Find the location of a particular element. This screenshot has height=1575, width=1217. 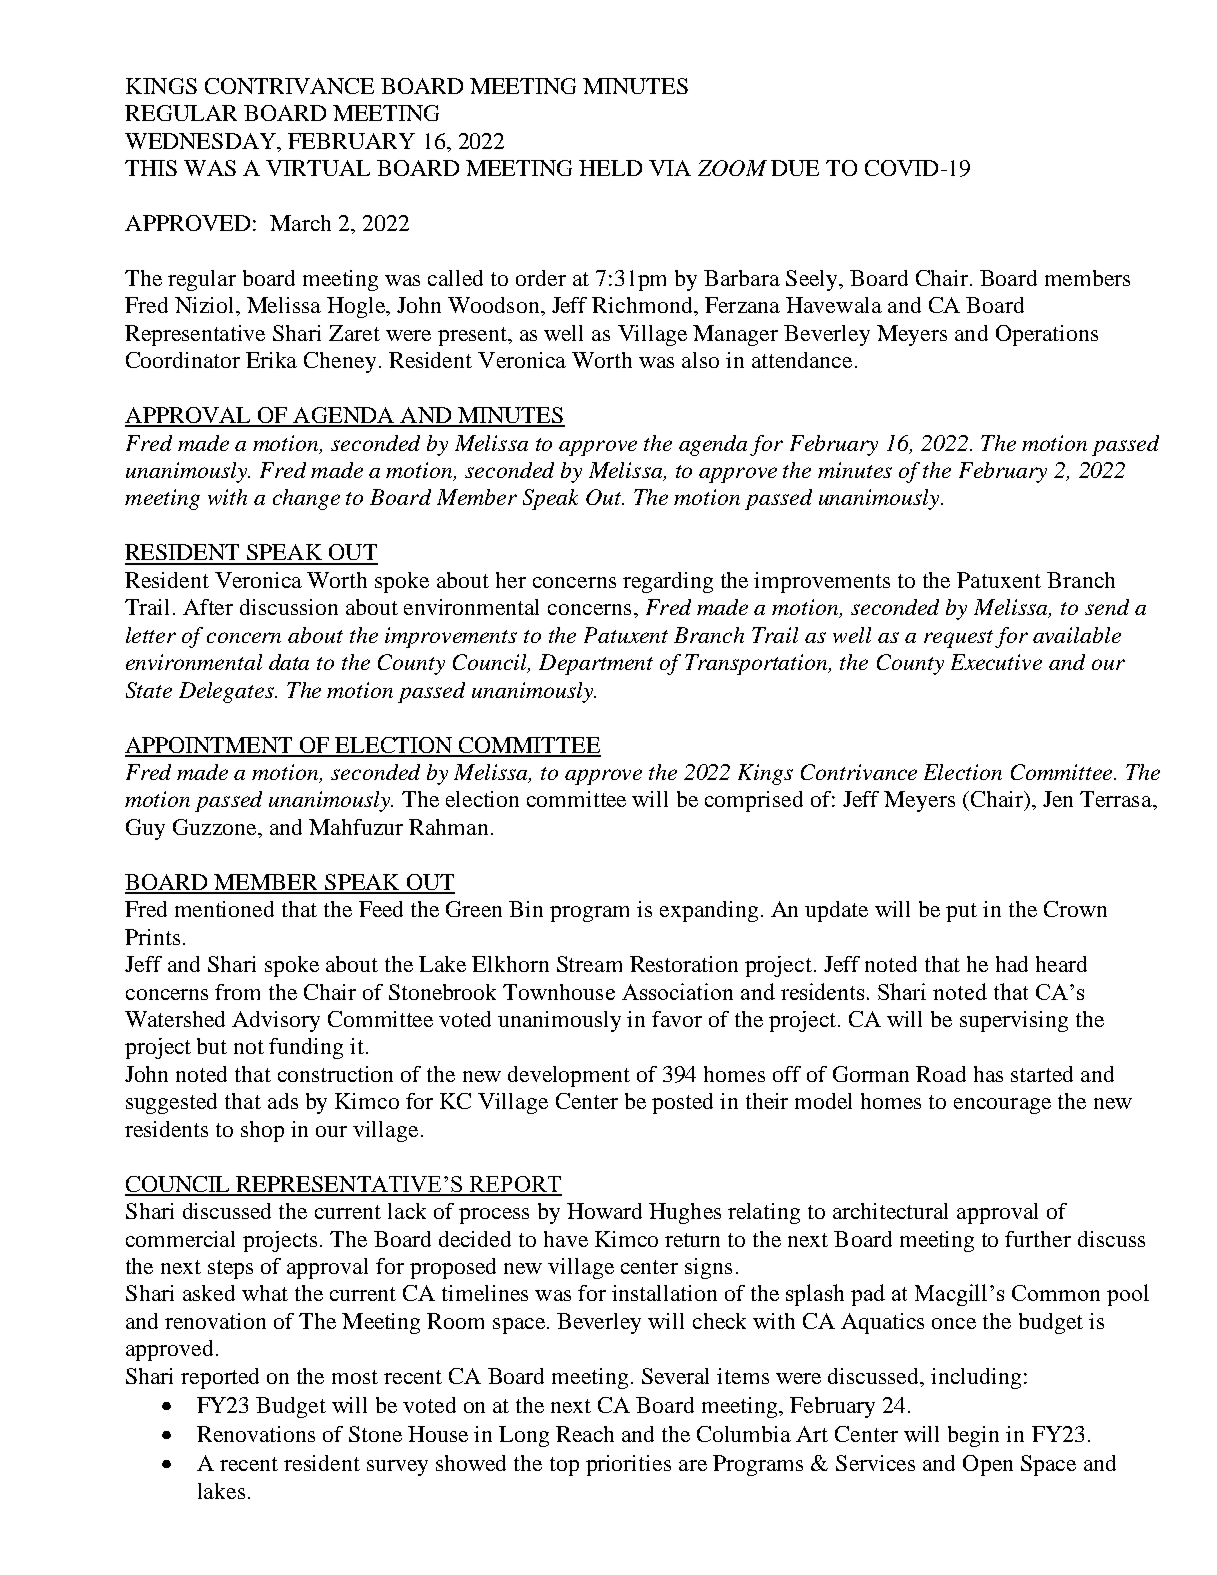

Reach is located at coordinates (585, 1434).
